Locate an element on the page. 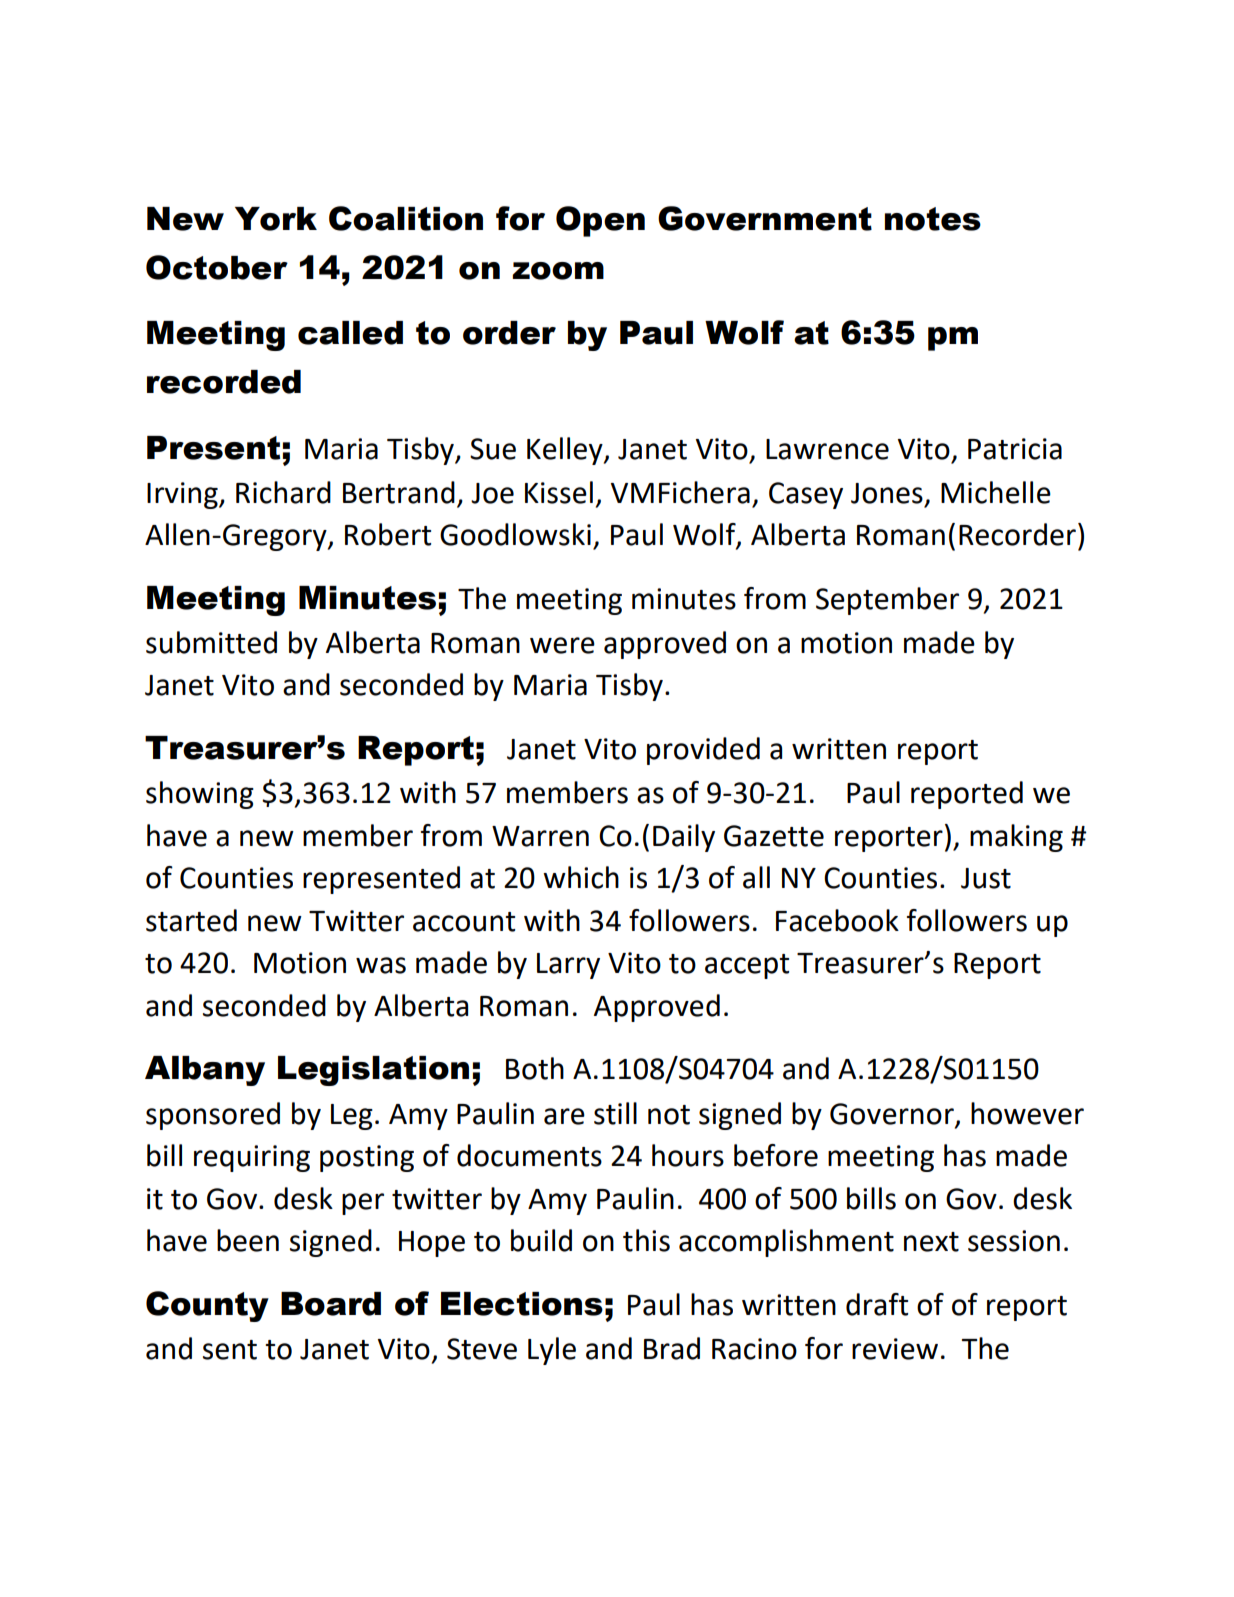 This document has width=1234, height=1597. Lyle is located at coordinates (552, 1351).
